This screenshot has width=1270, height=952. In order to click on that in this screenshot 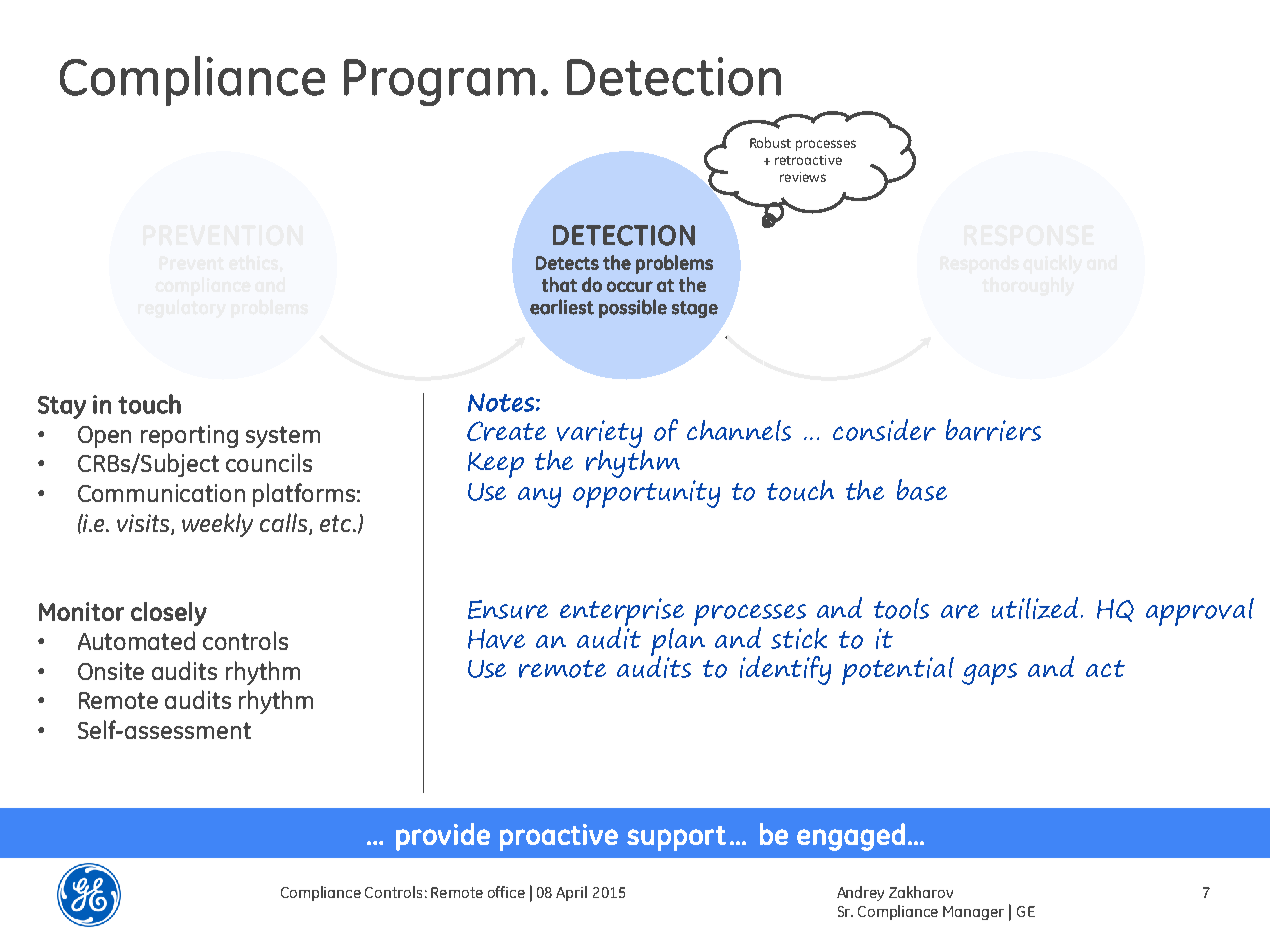, I will do `click(559, 284)`.
